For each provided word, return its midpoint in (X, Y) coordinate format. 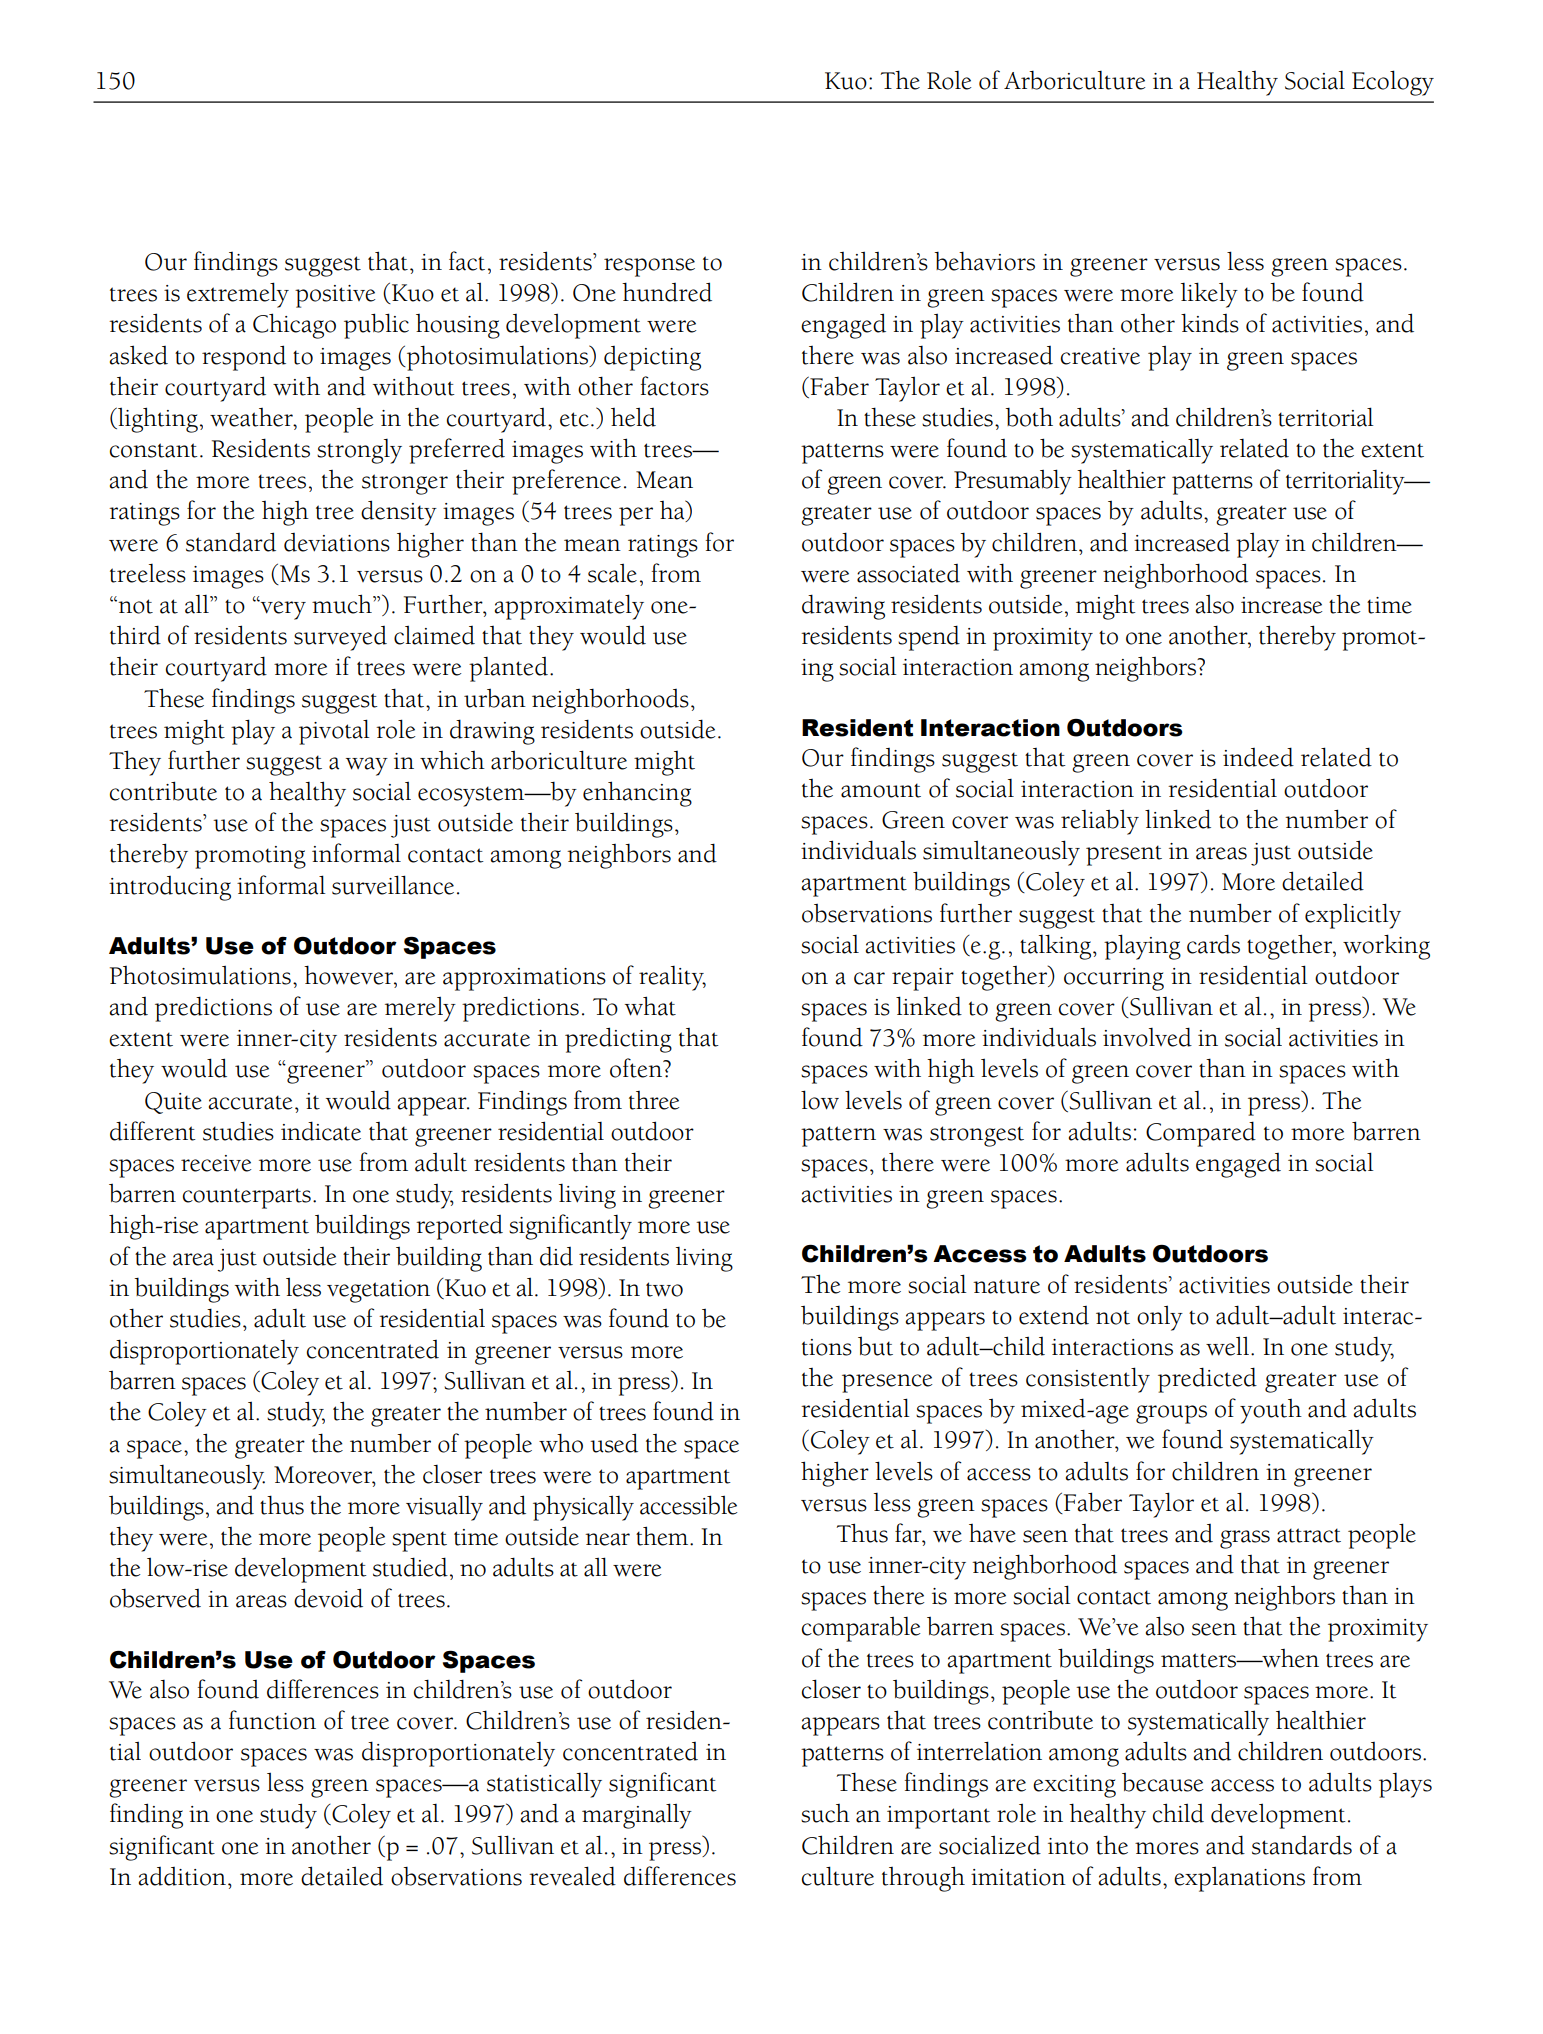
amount (881, 790)
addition (182, 1876)
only (1160, 1318)
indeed (1258, 757)
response (649, 267)
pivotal (334, 732)
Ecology (1393, 83)
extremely (238, 295)
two (664, 1289)
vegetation (378, 1291)
